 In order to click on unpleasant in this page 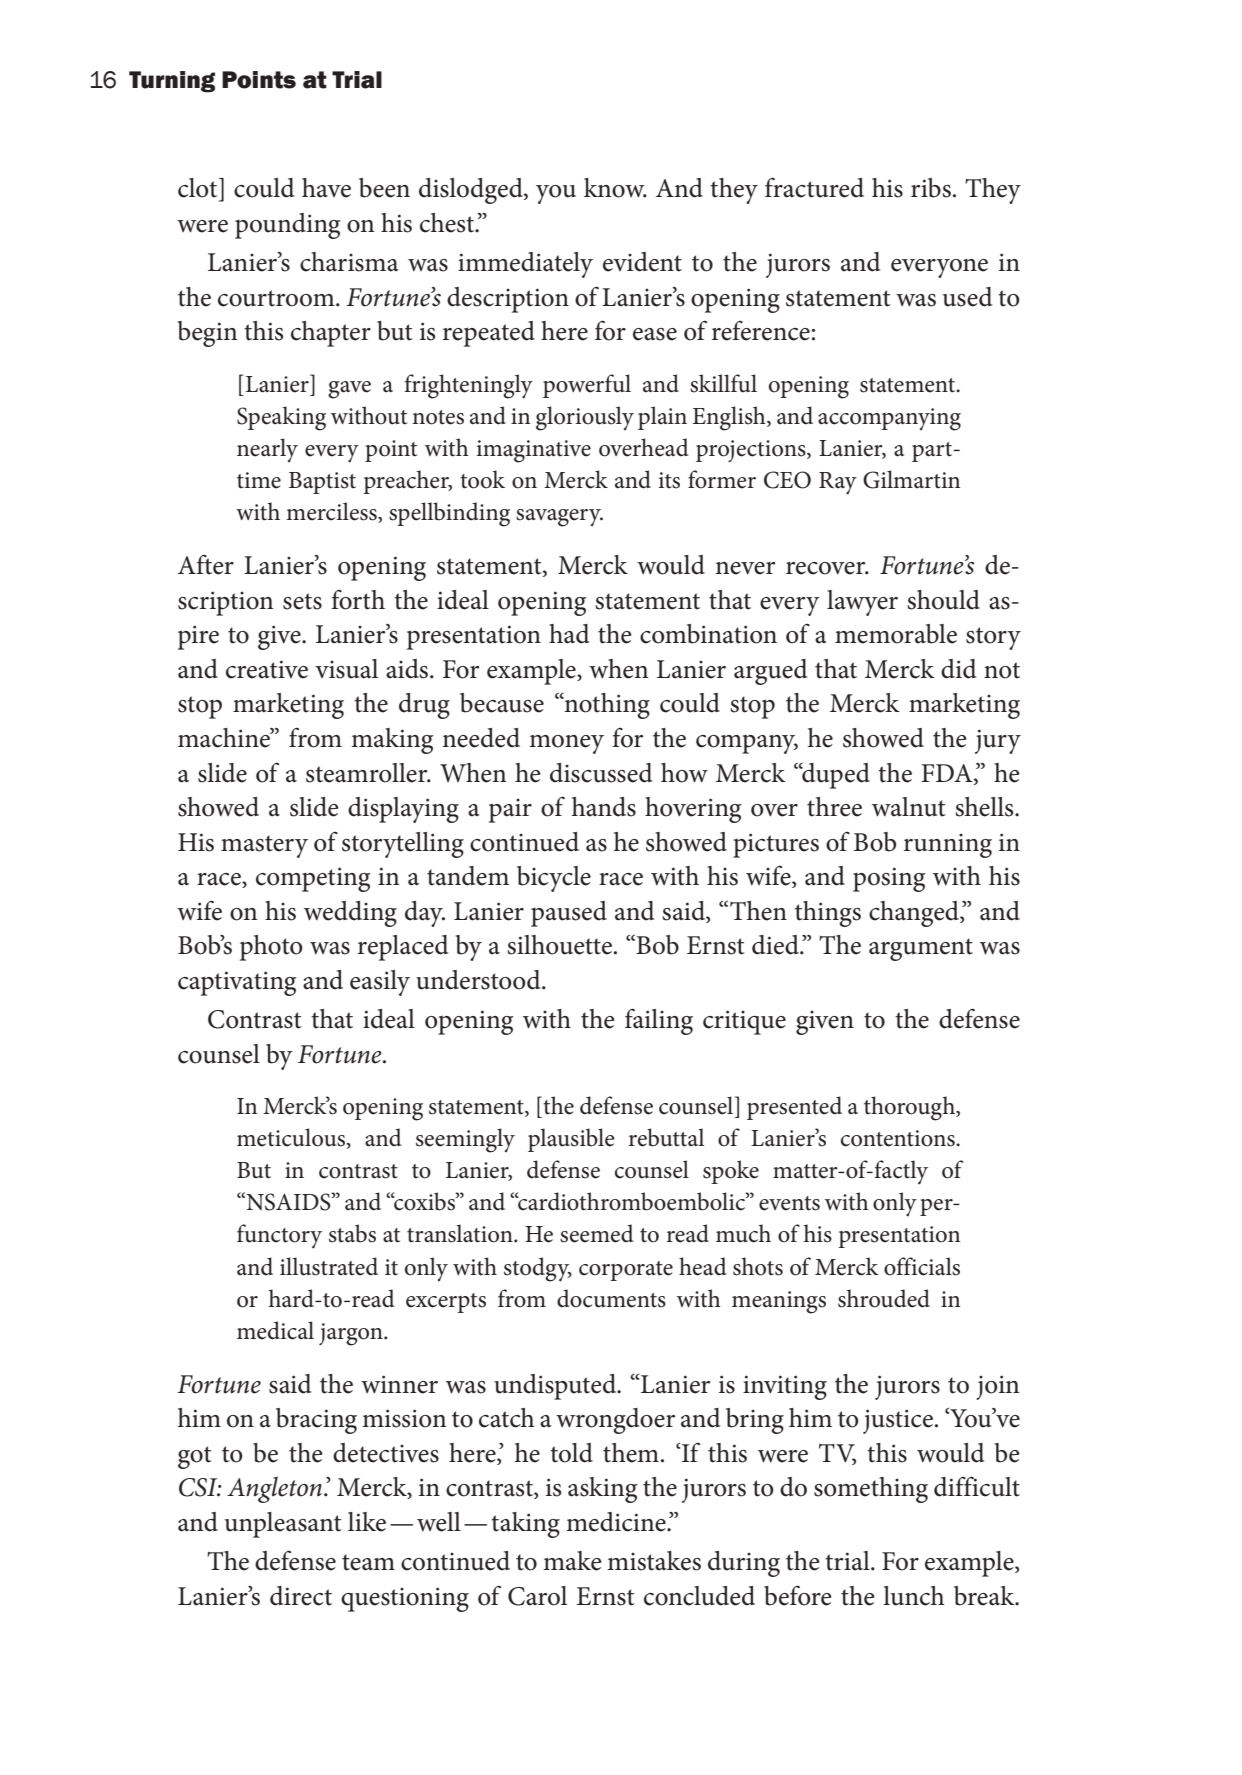, I will do `click(283, 1525)`.
